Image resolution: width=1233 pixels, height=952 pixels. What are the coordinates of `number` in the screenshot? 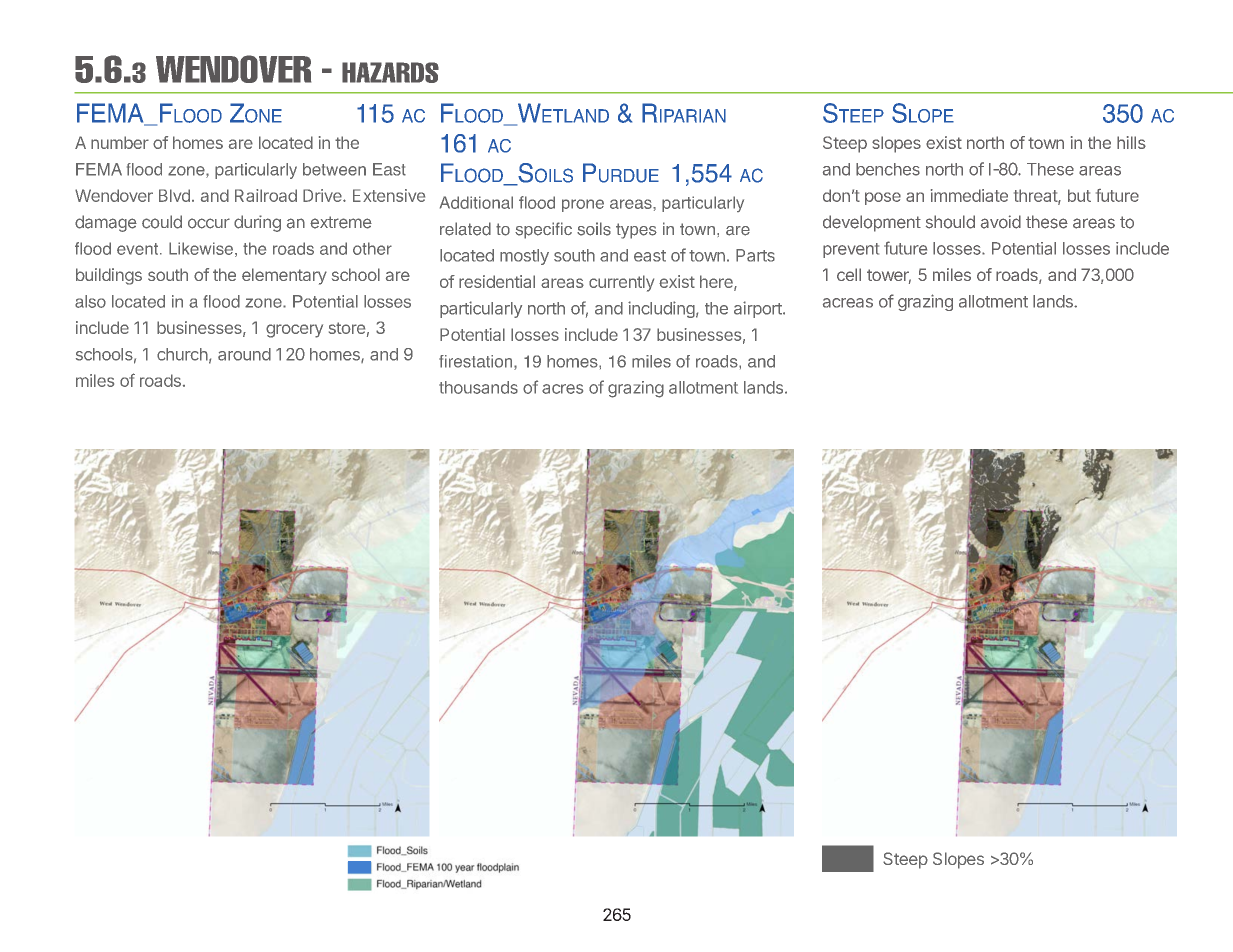 It's located at (120, 142).
